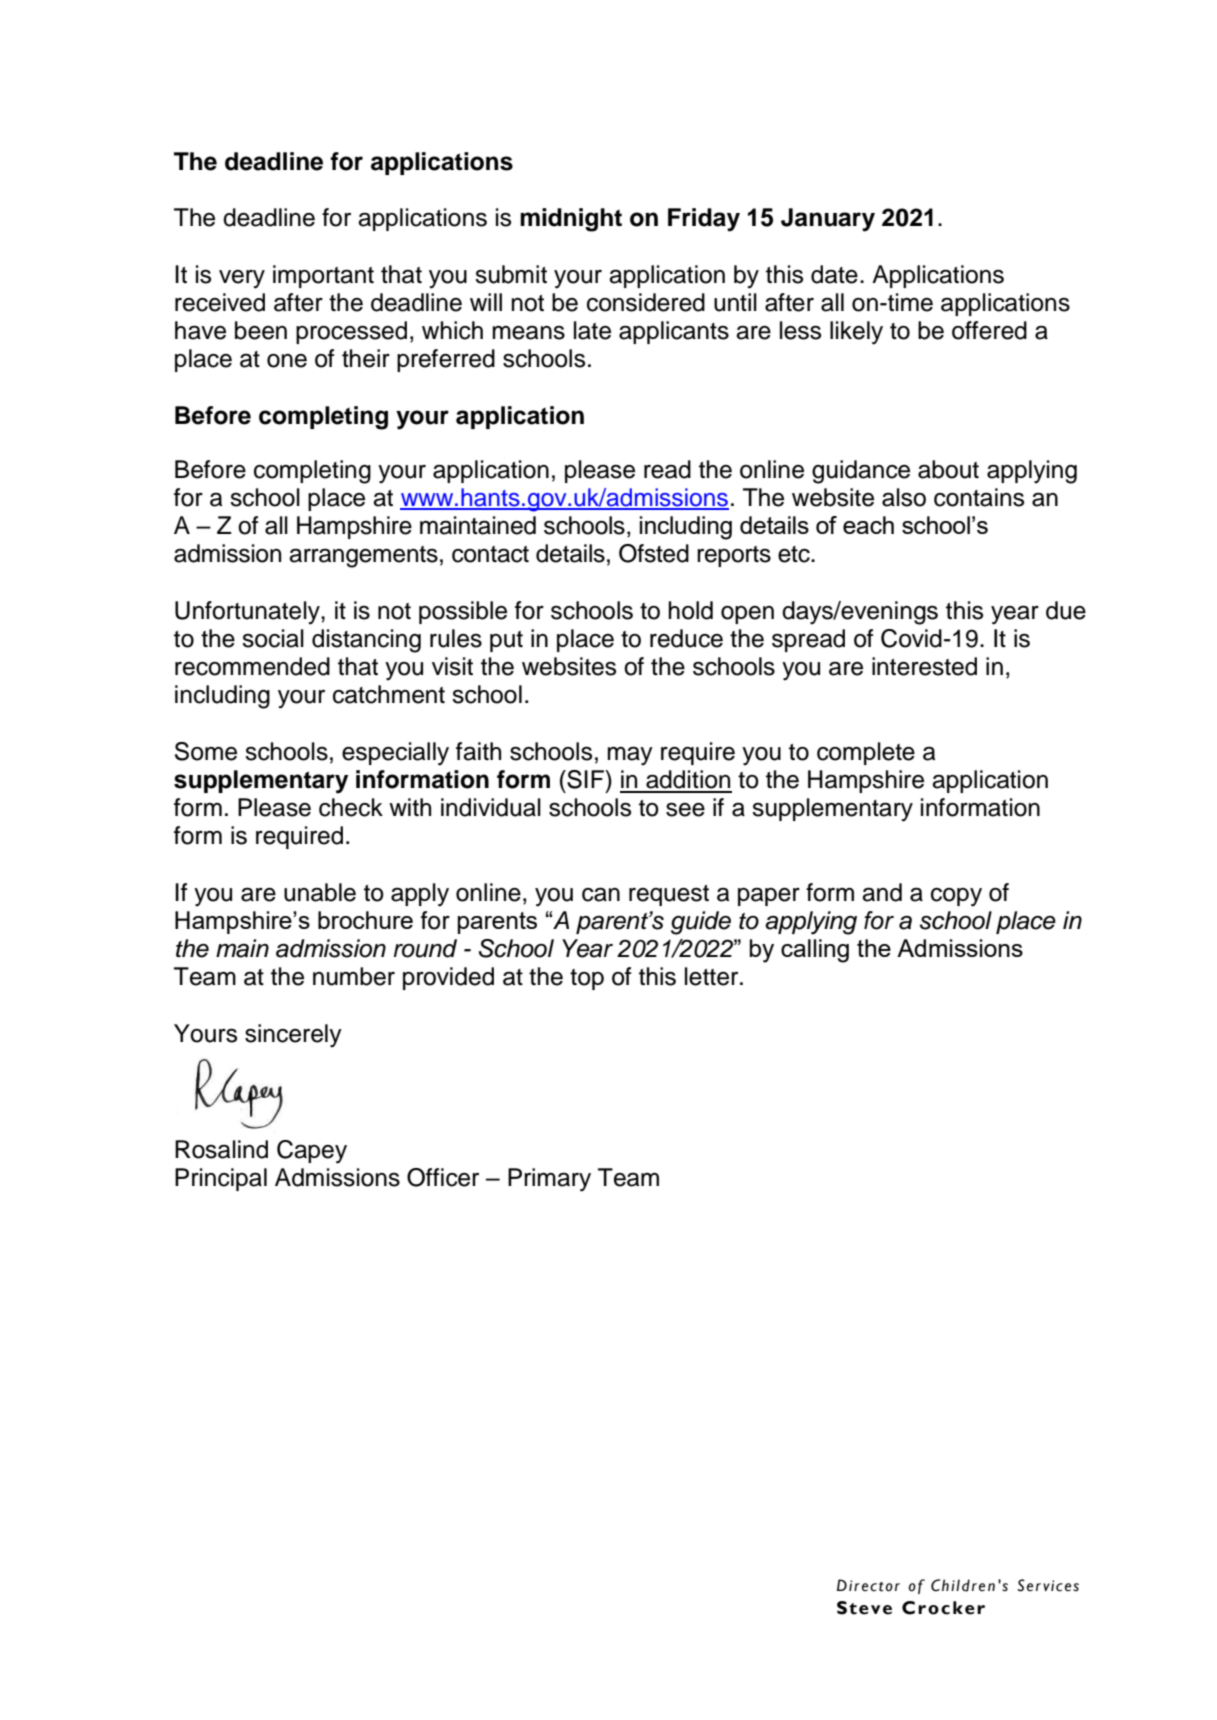 This page has width=1217, height=1720. Describe the element at coordinates (323, 276) in the page. I see `important` at that location.
